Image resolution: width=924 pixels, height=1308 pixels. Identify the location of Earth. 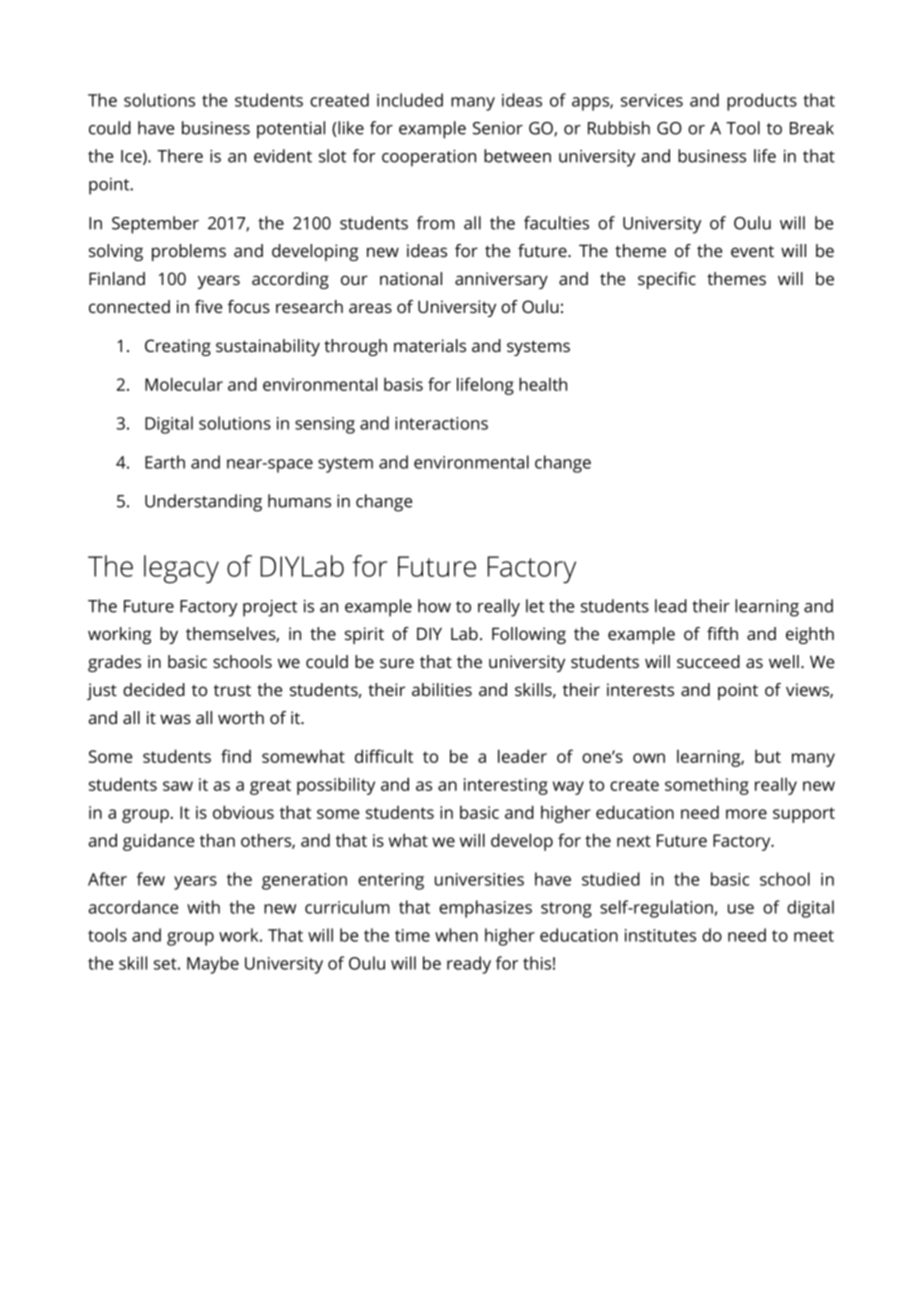
(165, 462).
